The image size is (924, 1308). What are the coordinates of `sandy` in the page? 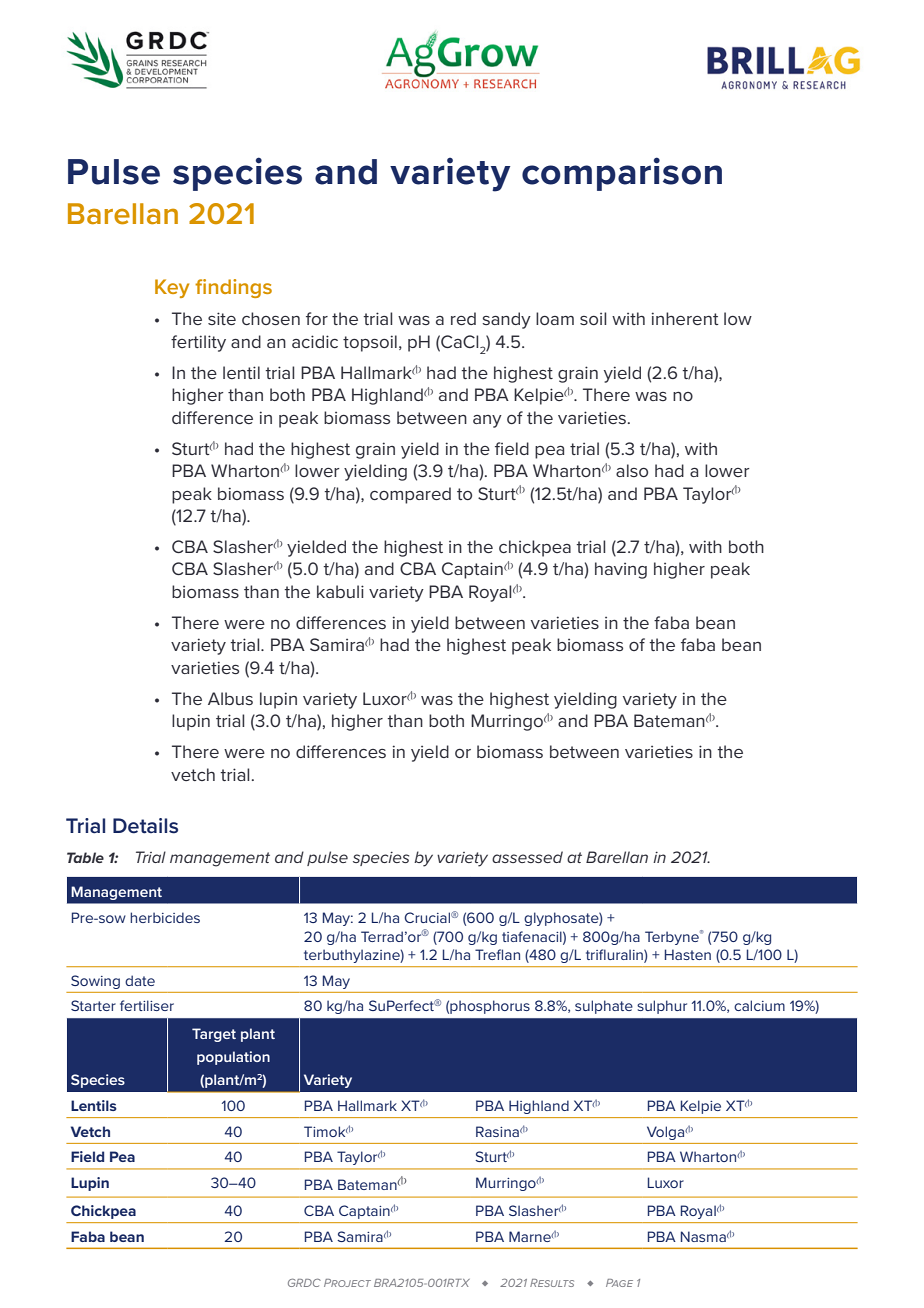 It's located at (506, 320).
